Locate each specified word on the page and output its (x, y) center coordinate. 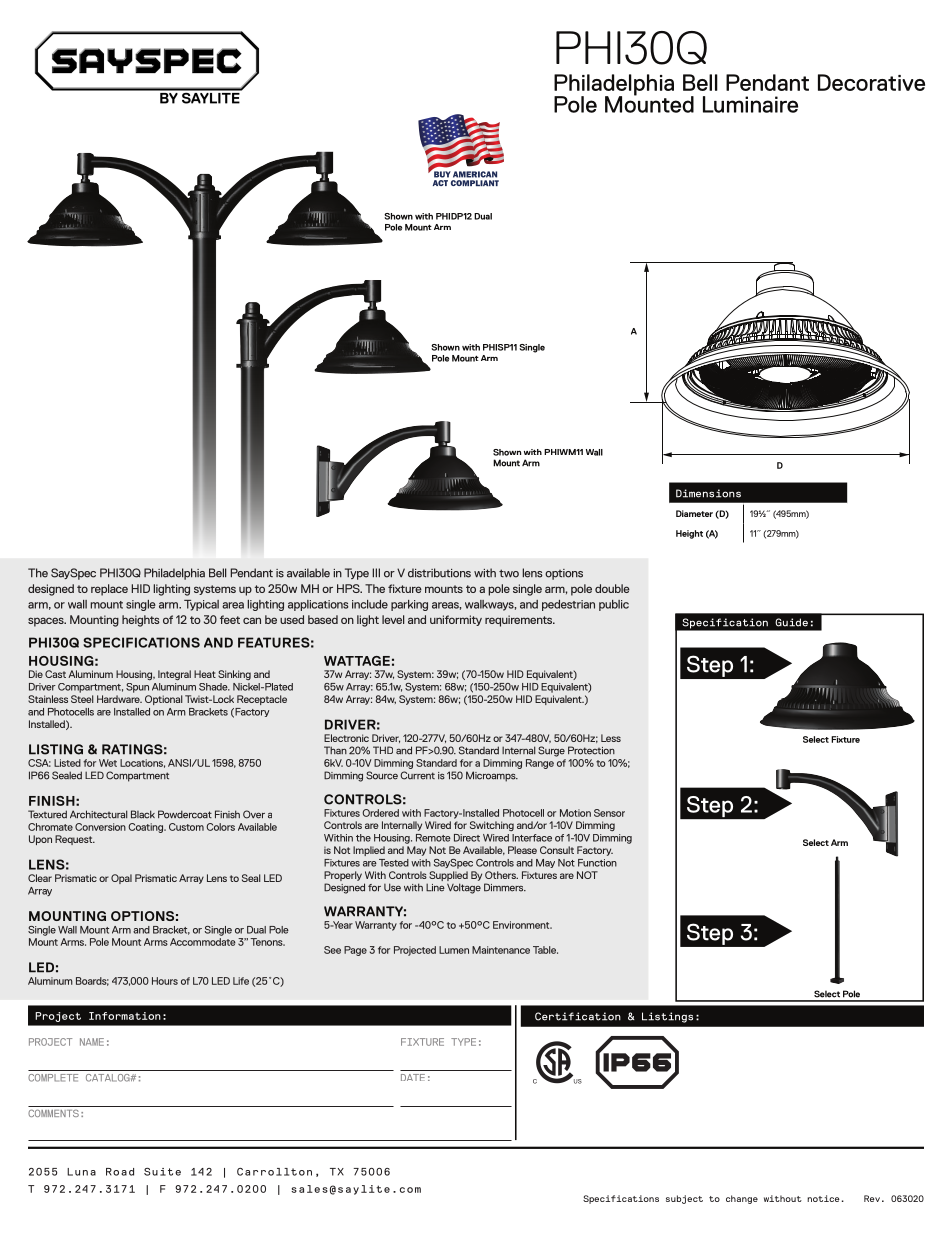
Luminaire (750, 104)
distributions (439, 573)
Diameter (694, 513)
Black (143, 814)
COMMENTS (53, 1113)
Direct (467, 838)
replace (109, 590)
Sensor (609, 813)
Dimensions (708, 493)
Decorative (871, 82)
